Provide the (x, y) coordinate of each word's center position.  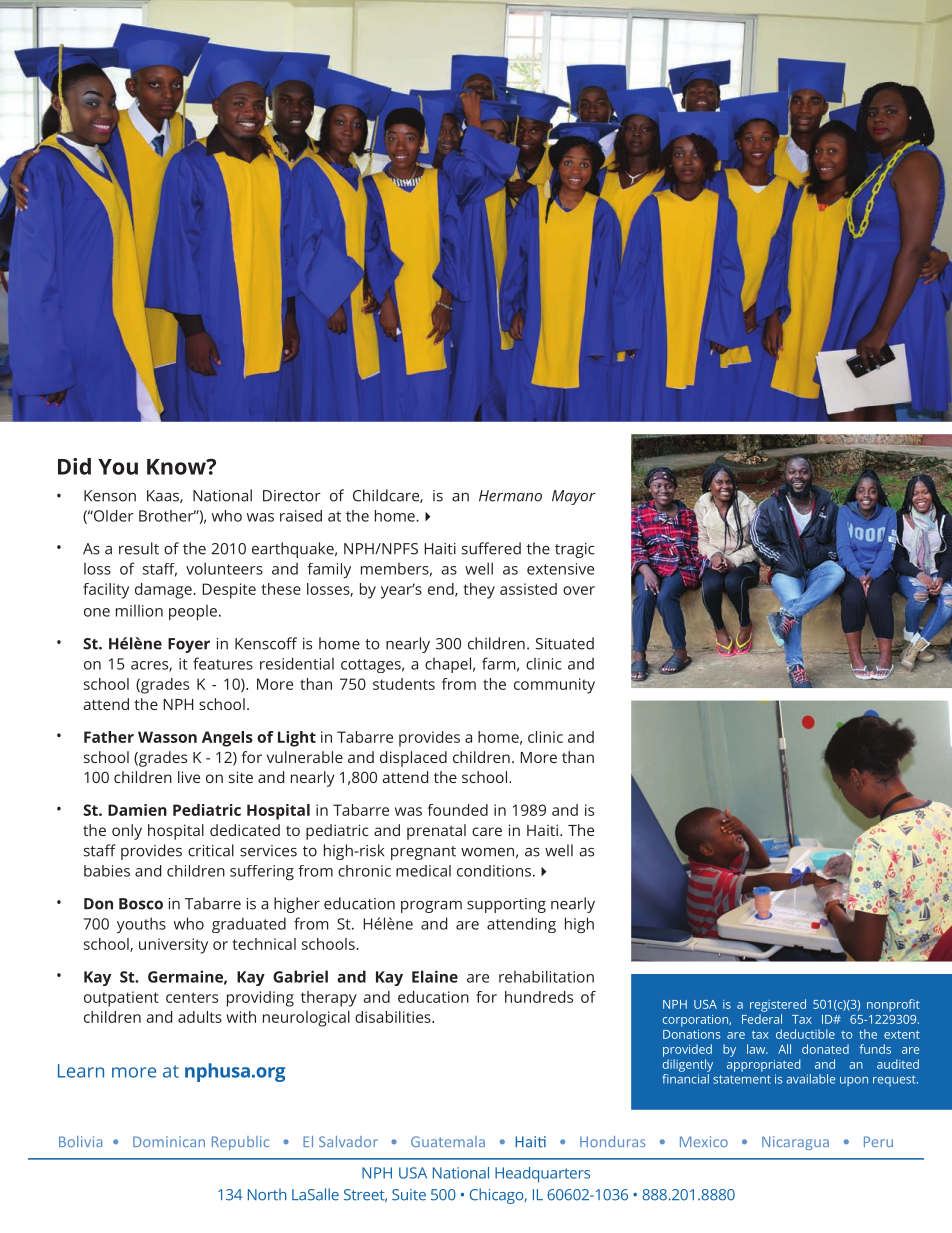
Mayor (574, 497)
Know (177, 467)
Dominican (169, 1141)
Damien (137, 810)
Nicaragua (795, 1143)
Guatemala (448, 1141)
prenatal (436, 832)
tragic (575, 550)
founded (458, 810)
